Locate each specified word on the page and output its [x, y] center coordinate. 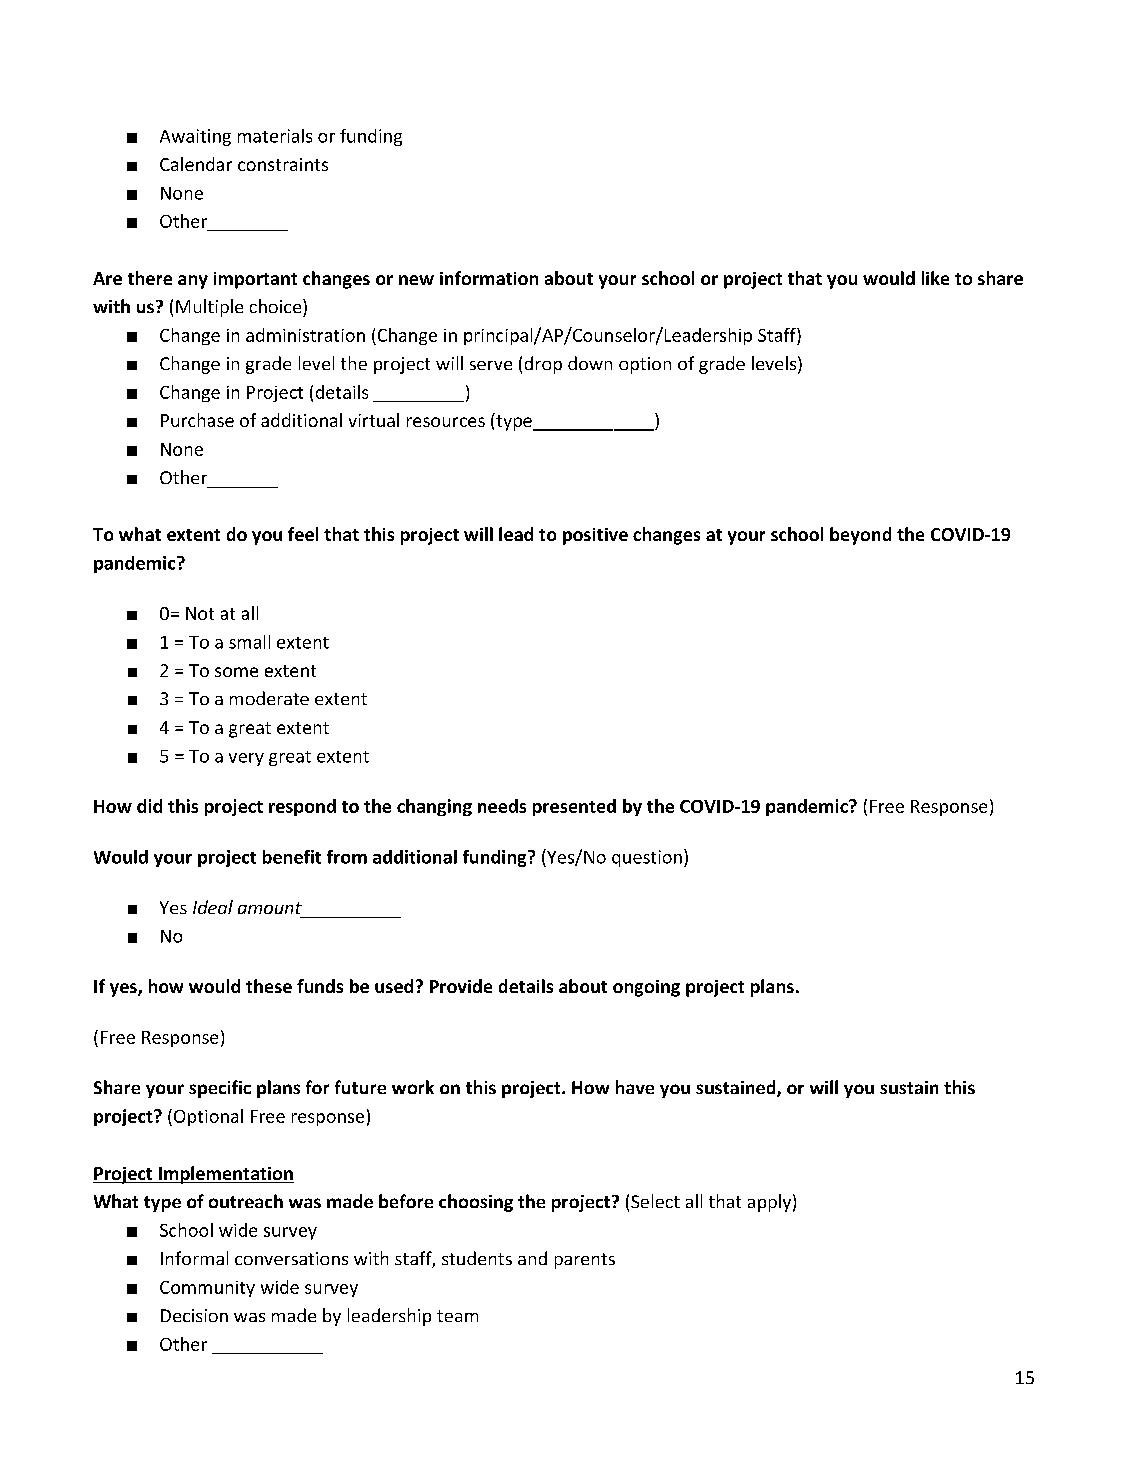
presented [574, 807]
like [935, 278]
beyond [860, 536]
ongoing [646, 988]
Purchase [197, 420]
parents [585, 1261]
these [269, 986]
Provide [461, 986]
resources [446, 422]
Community [207, 1289]
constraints [283, 164]
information [489, 278]
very [246, 759]
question [647, 858]
